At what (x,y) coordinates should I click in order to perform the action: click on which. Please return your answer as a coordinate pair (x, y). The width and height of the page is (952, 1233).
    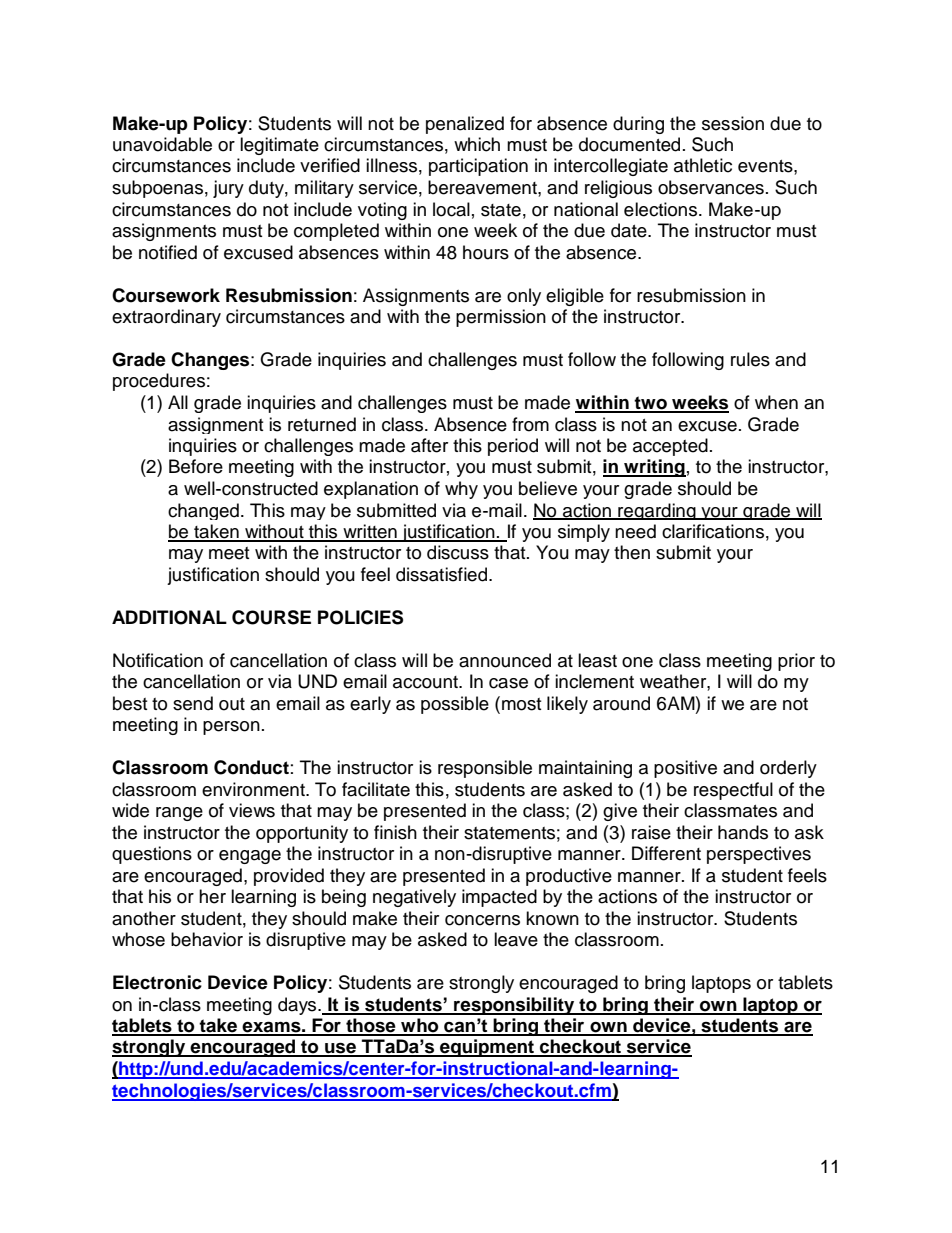
    Looking at the image, I should click on (477, 144).
